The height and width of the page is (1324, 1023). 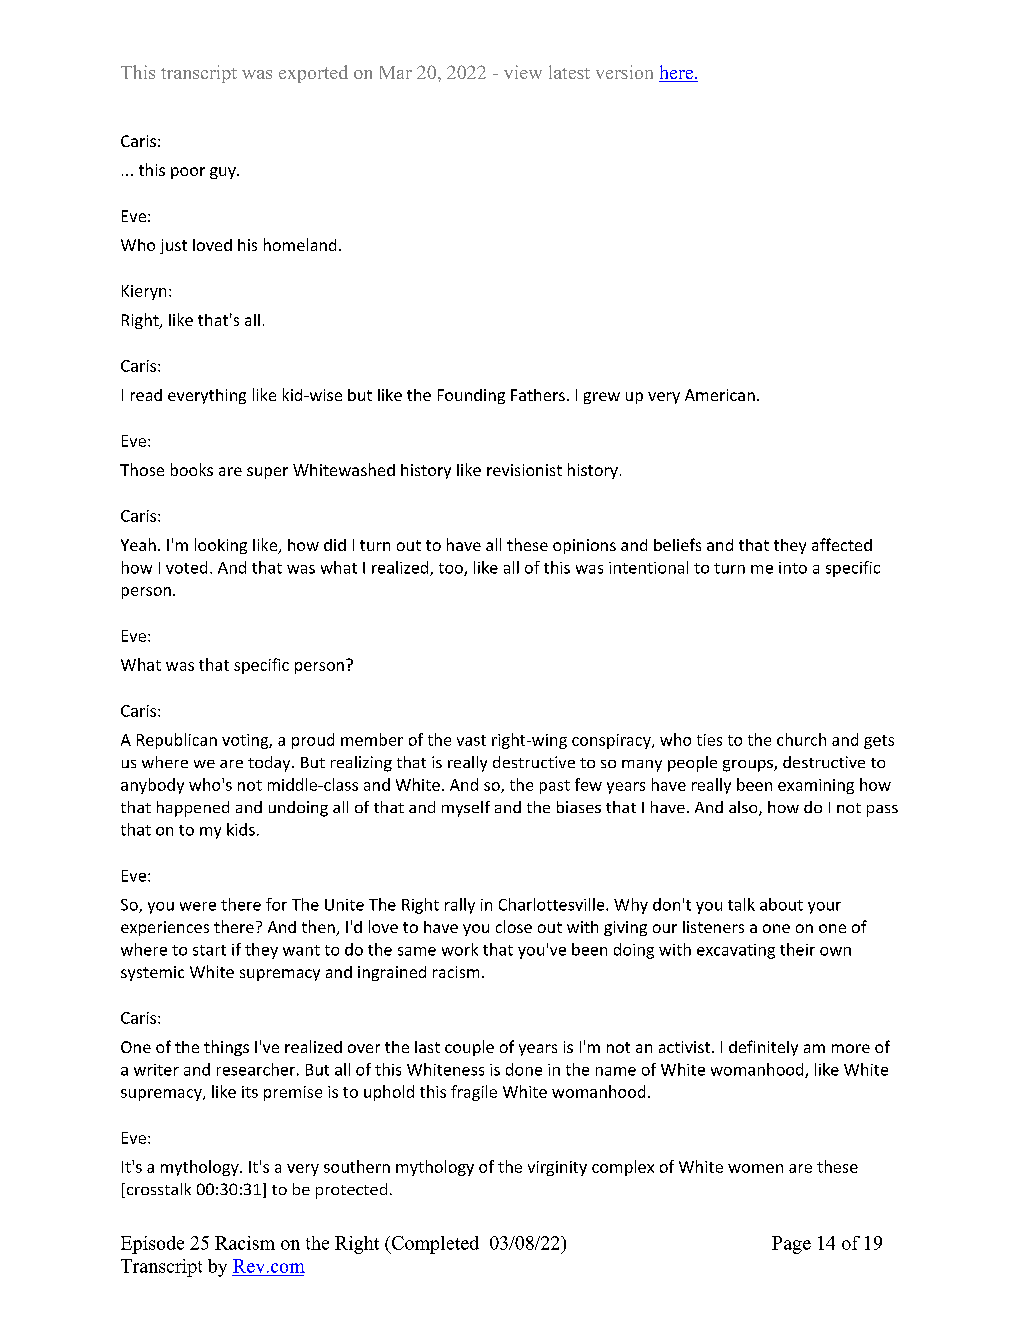 I want to click on myself, so click(x=466, y=809).
